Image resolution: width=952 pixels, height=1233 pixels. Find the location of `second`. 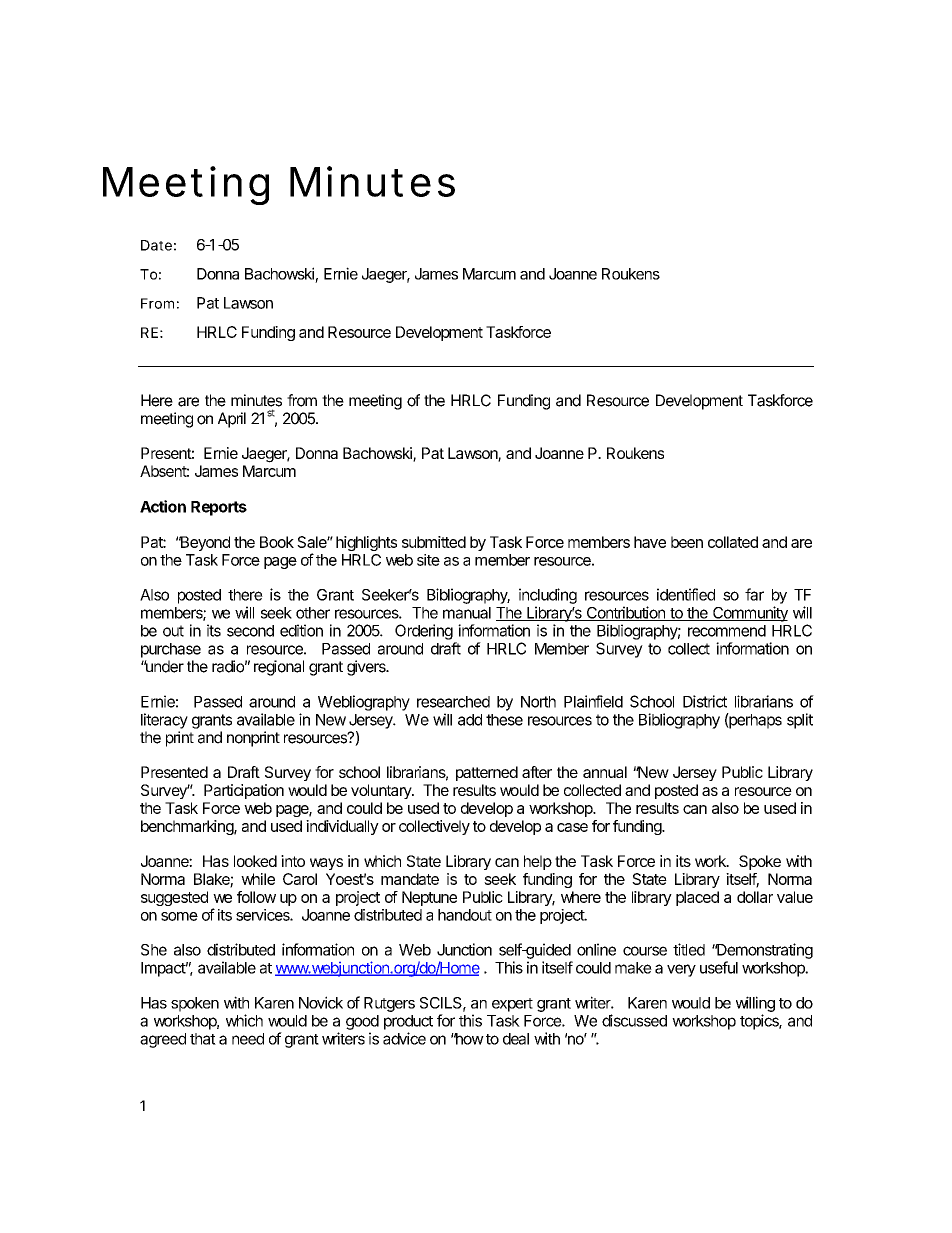

second is located at coordinates (250, 631).
